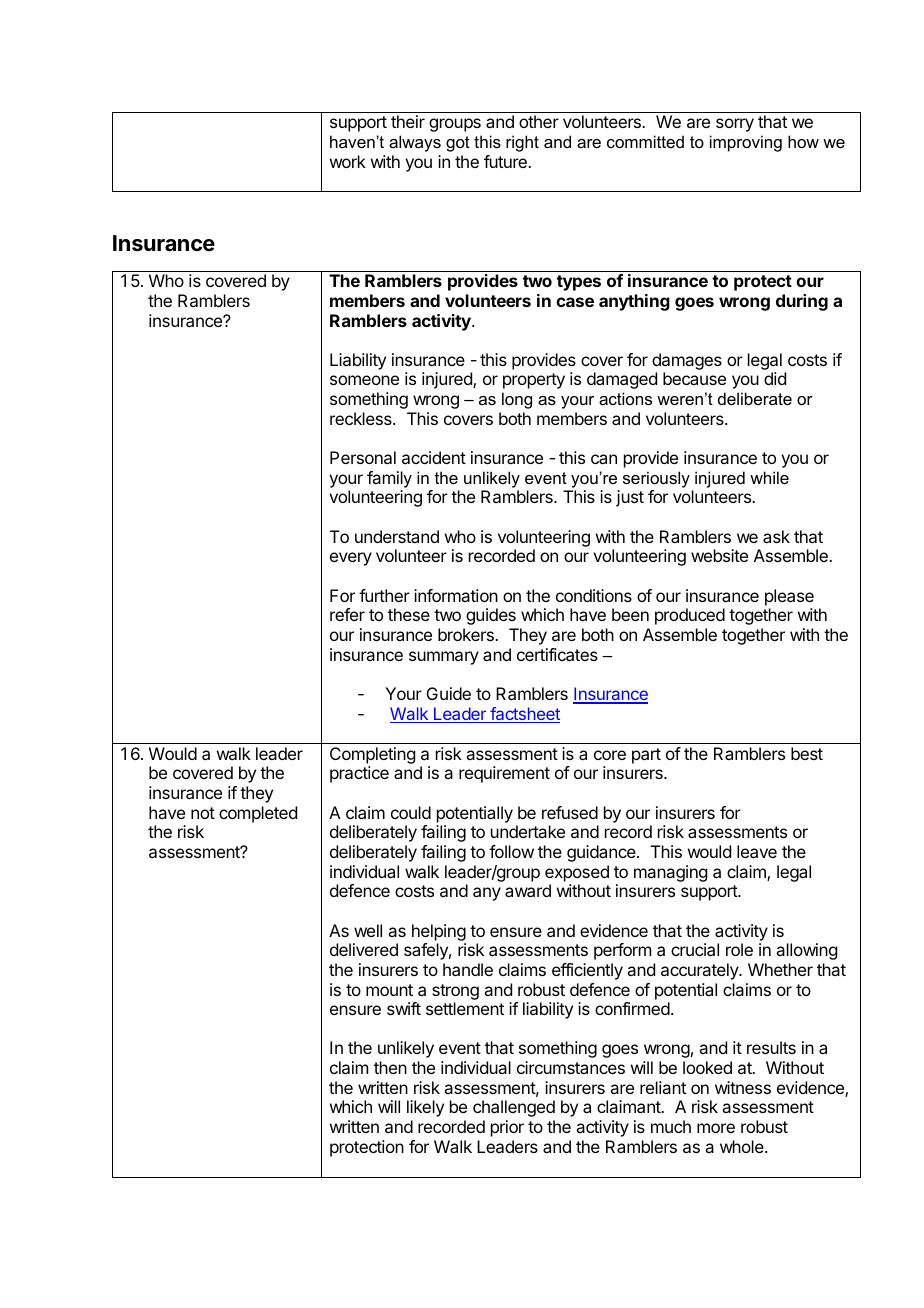 Image resolution: width=924 pixels, height=1308 pixels. What do you see at coordinates (390, 1067) in the image?
I see `then` at bounding box center [390, 1067].
